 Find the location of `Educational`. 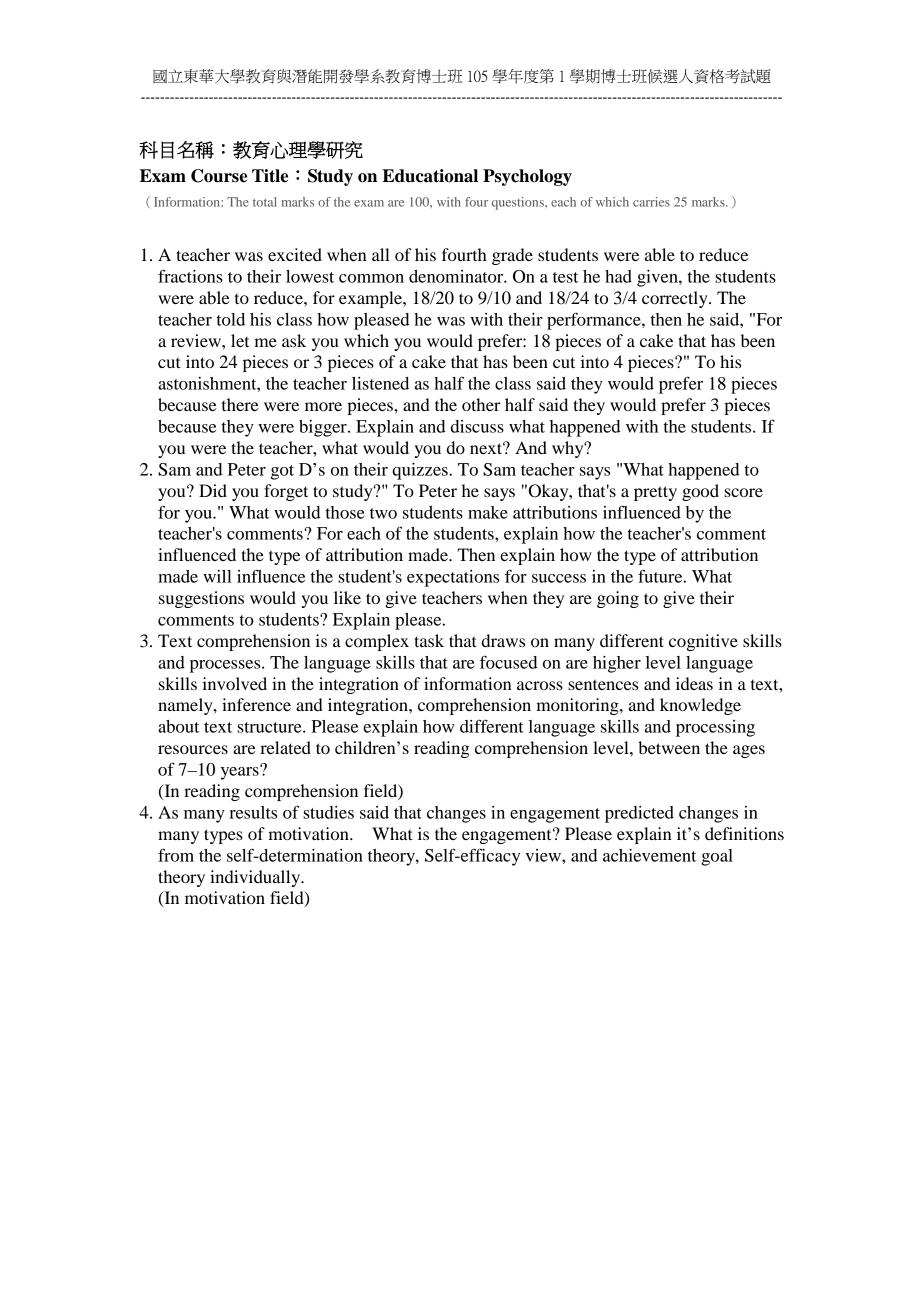

Educational is located at coordinates (430, 176).
